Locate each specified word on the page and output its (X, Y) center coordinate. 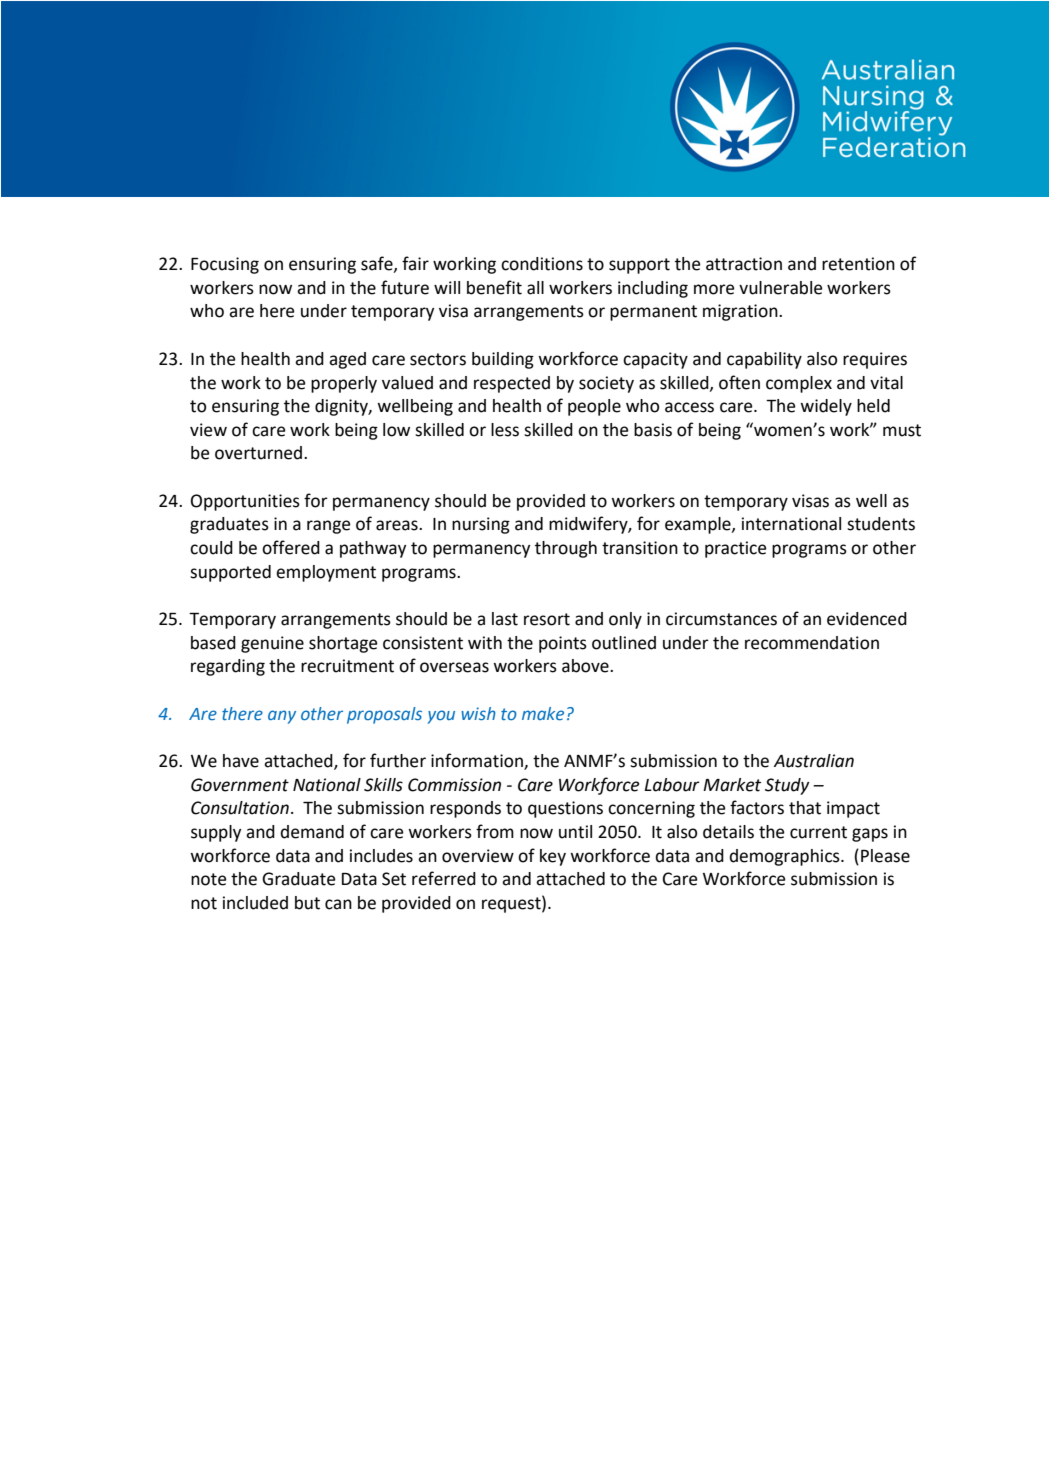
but (307, 903)
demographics (785, 857)
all (535, 288)
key (553, 857)
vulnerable (780, 288)
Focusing (225, 265)
